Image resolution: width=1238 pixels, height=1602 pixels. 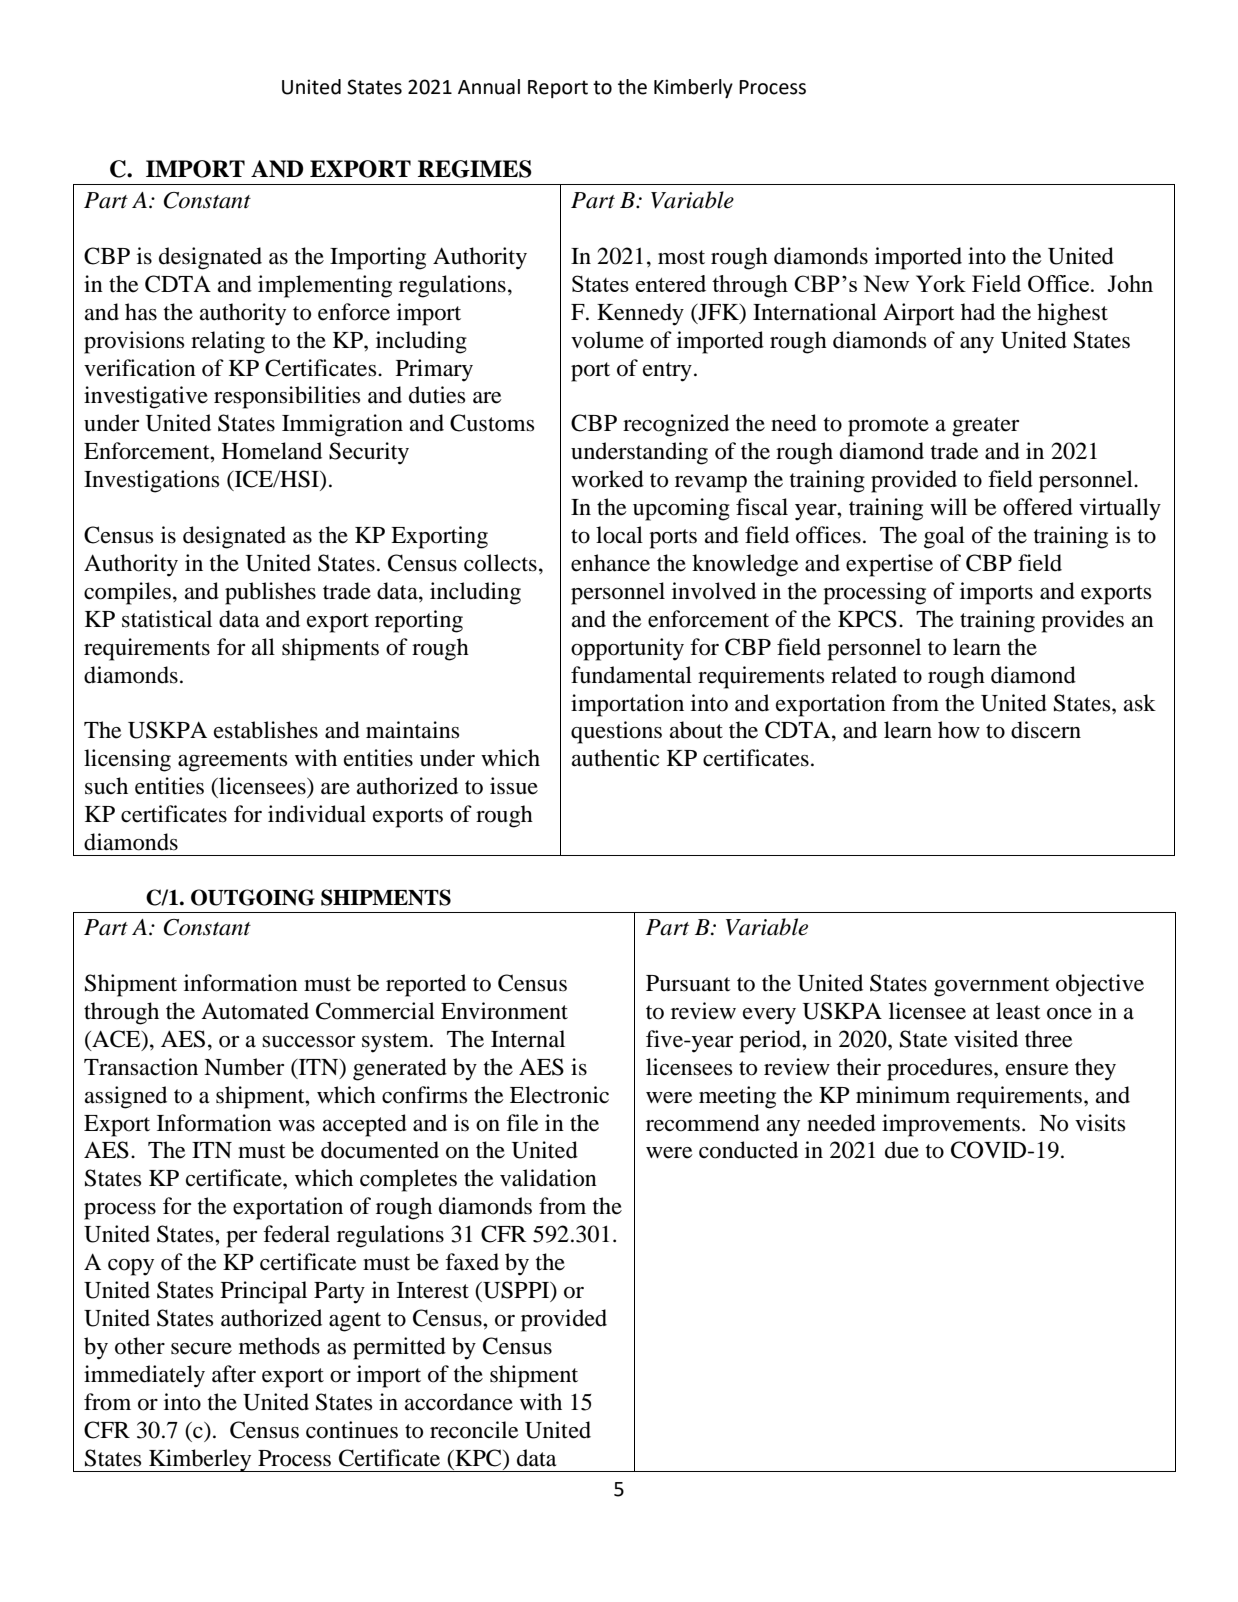 What do you see at coordinates (234, 1374) in the screenshot?
I see `after` at bounding box center [234, 1374].
